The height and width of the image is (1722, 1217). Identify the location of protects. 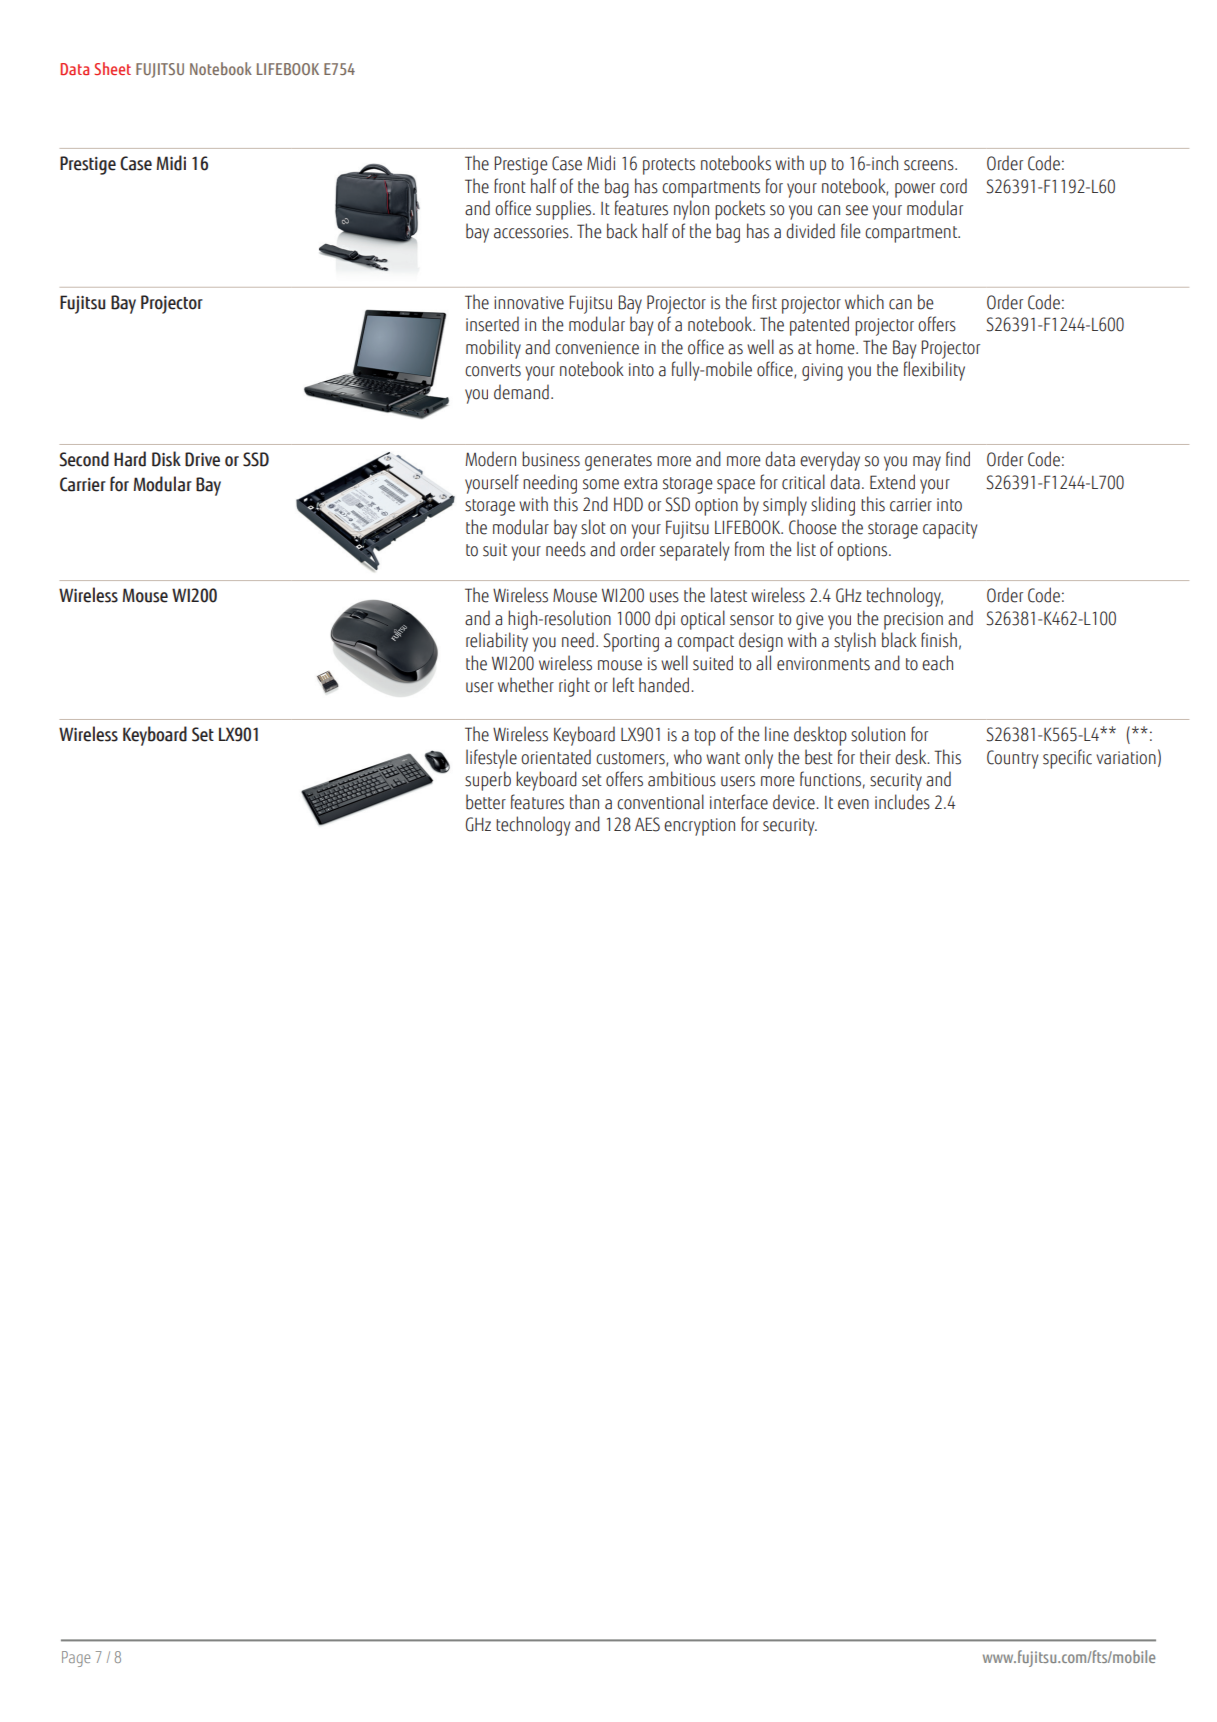
(669, 166).
